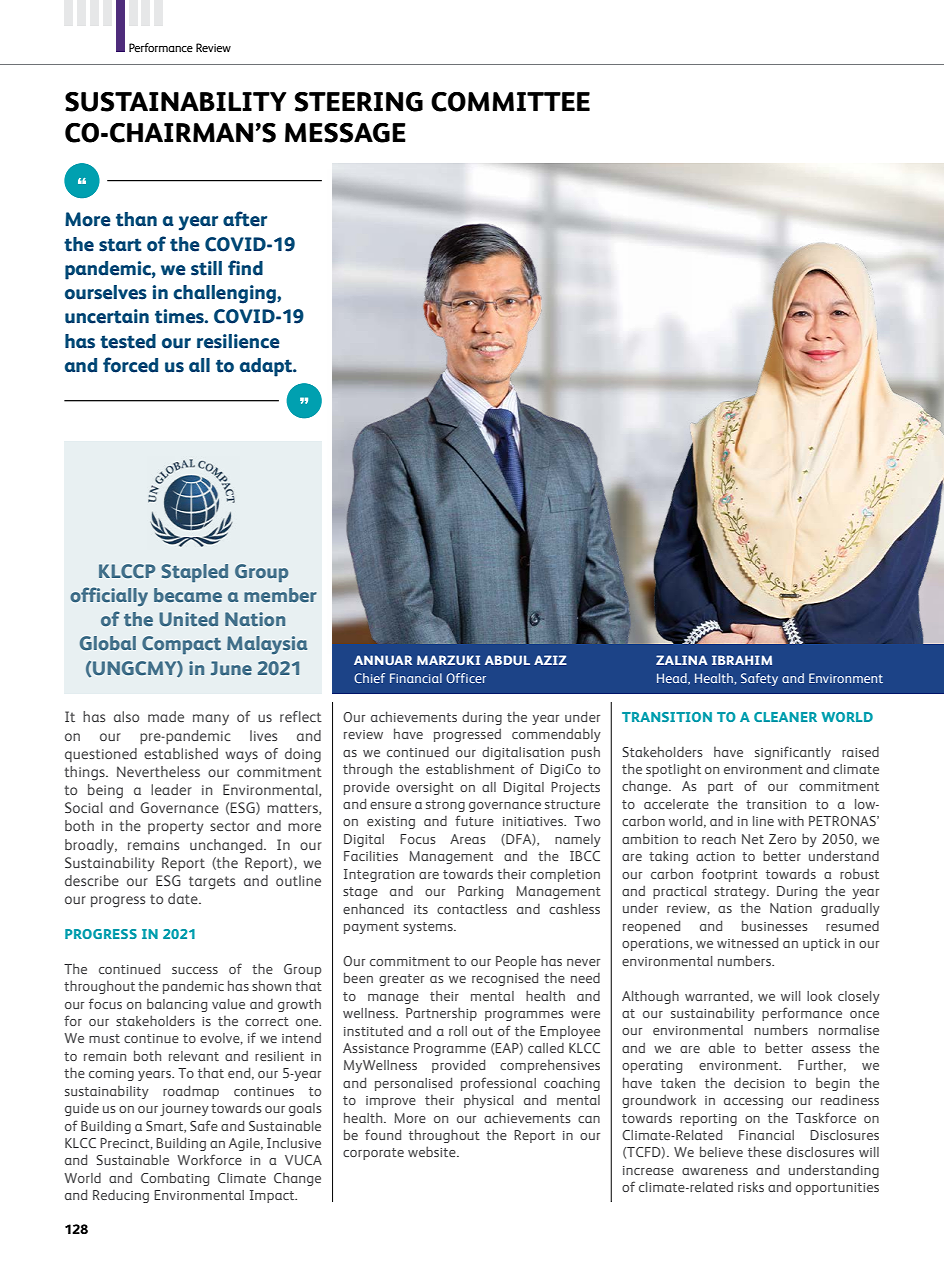  Describe the element at coordinates (433, 1151) in the screenshot. I see `website` at that location.
